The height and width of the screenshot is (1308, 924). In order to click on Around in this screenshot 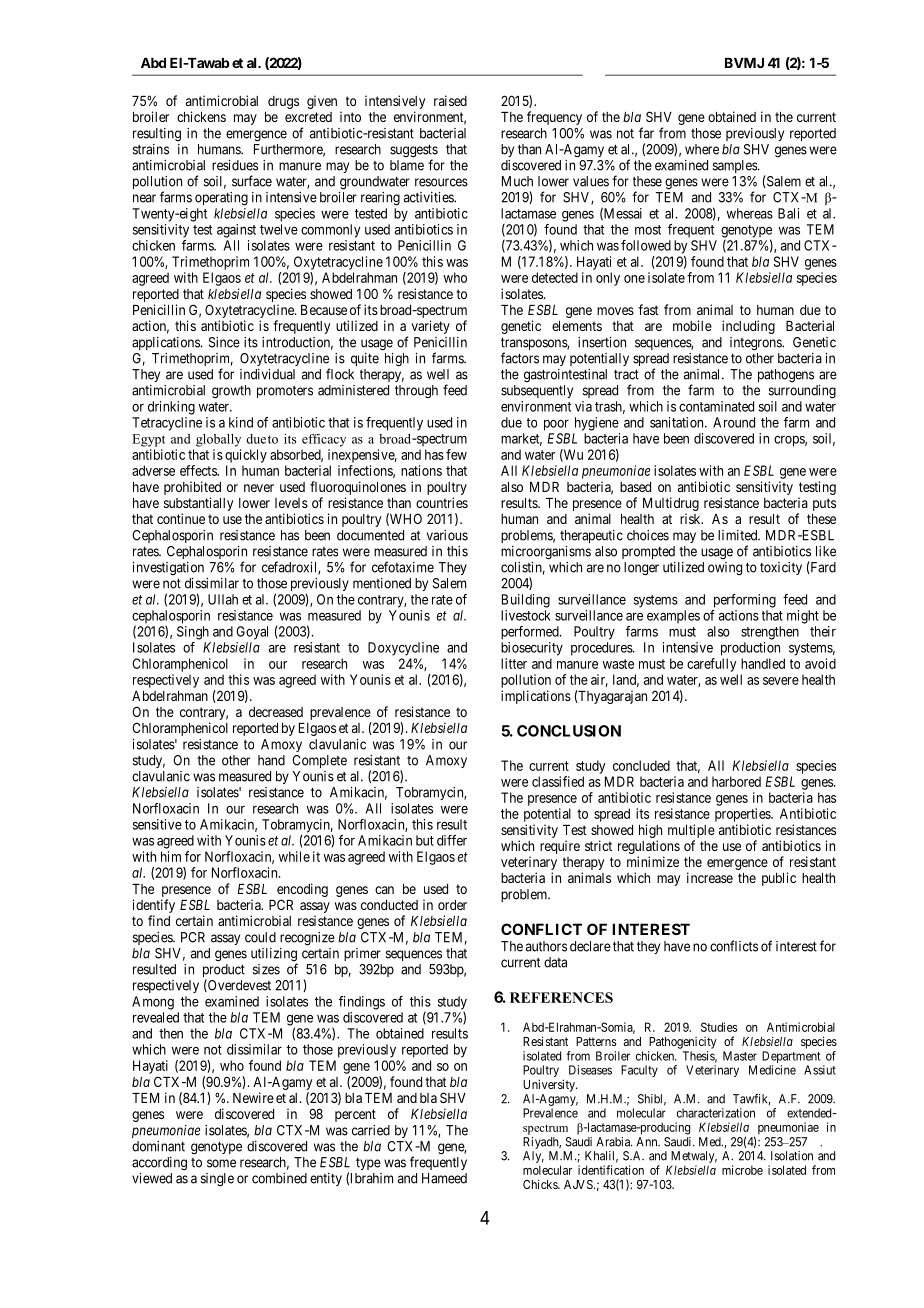, I will do `click(734, 422)`.
